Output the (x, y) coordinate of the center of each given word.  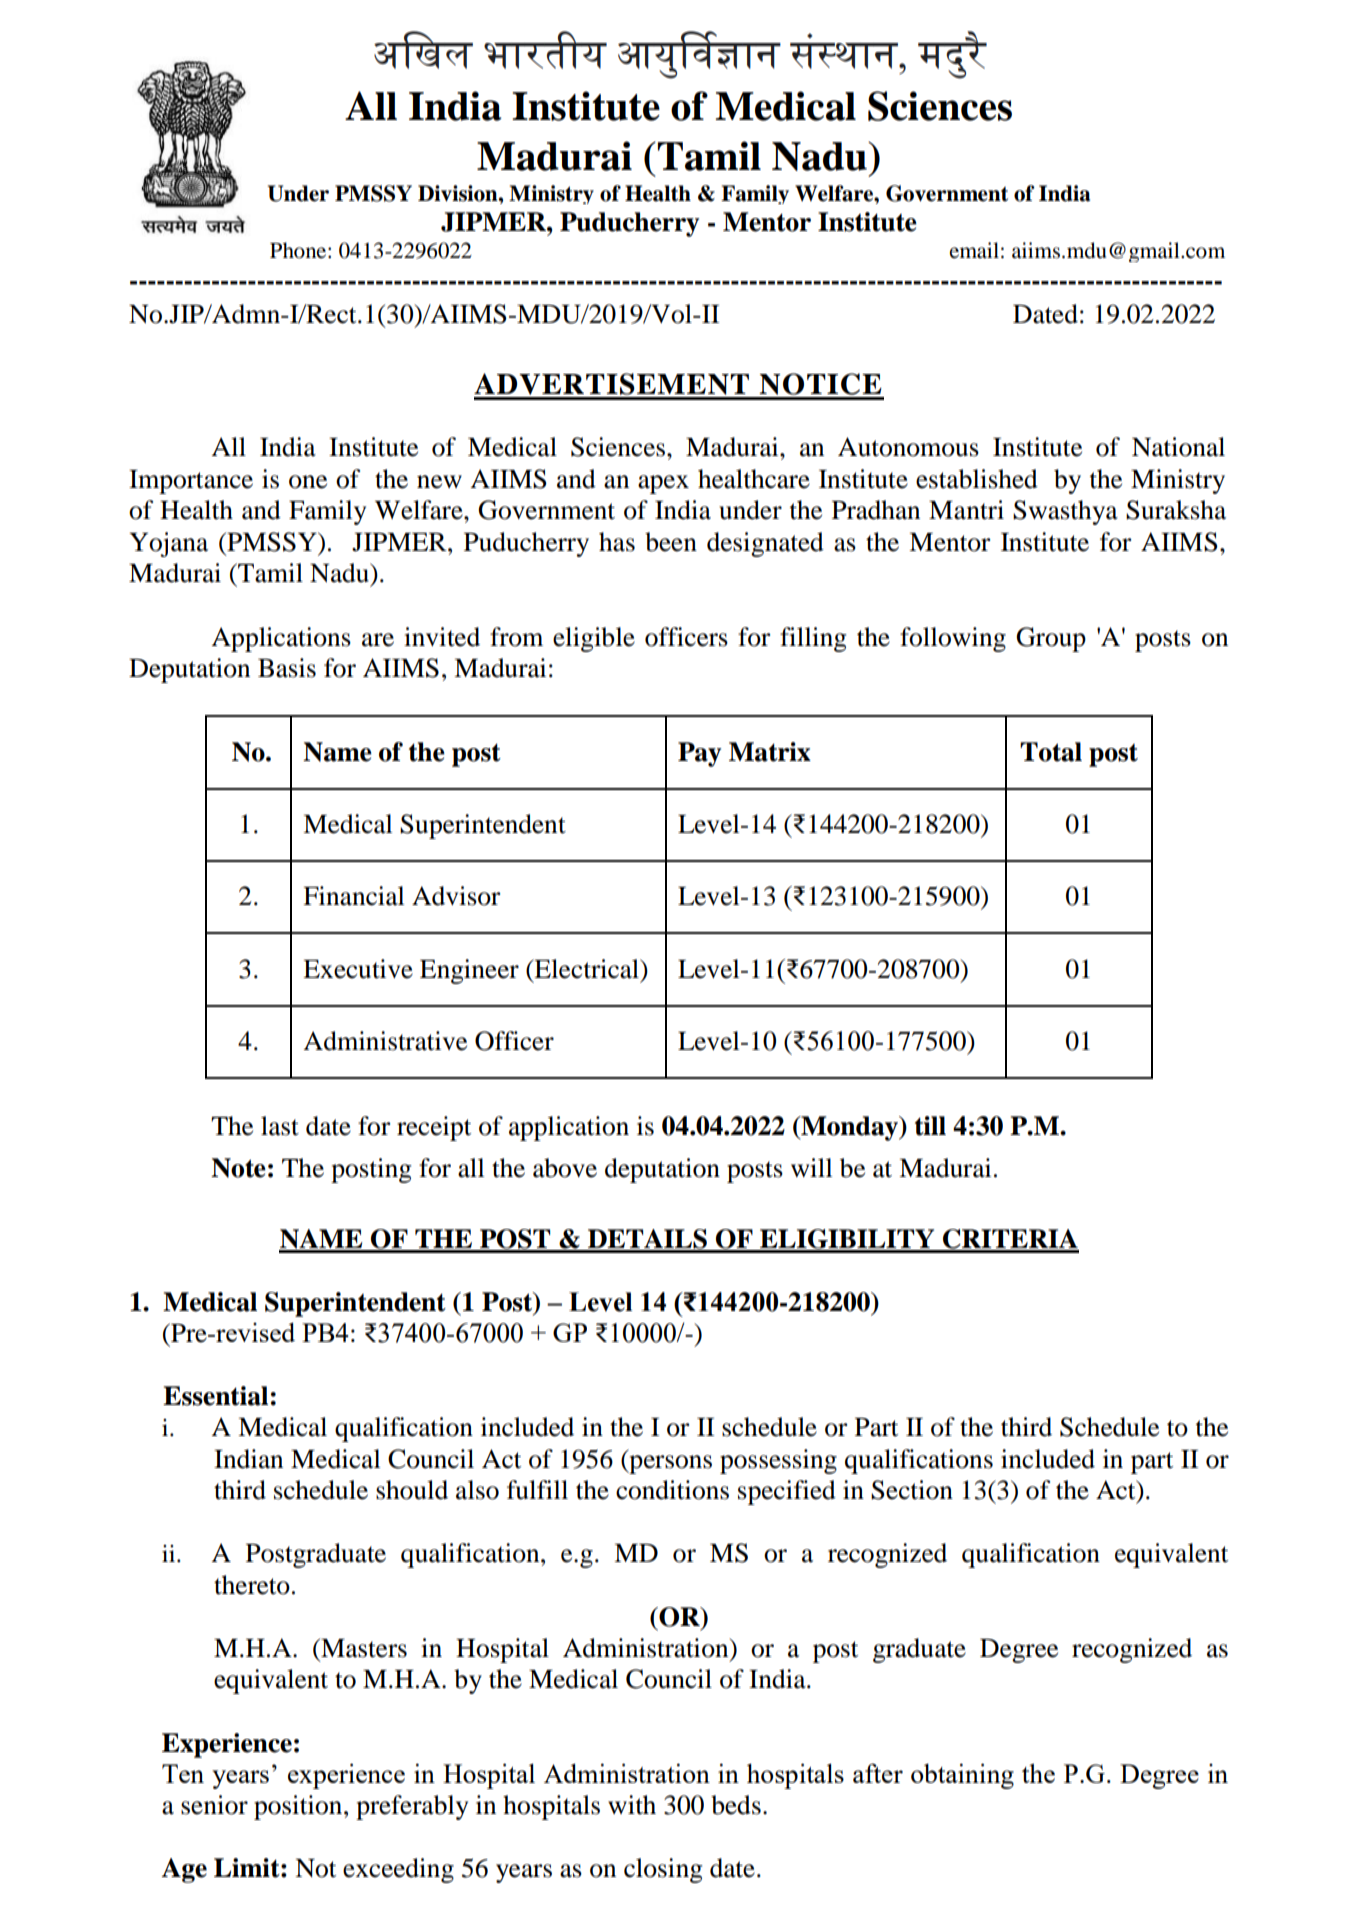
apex (663, 484)
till (930, 1126)
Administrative (385, 1041)
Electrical (586, 969)
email (974, 250)
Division (459, 193)
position (299, 1807)
